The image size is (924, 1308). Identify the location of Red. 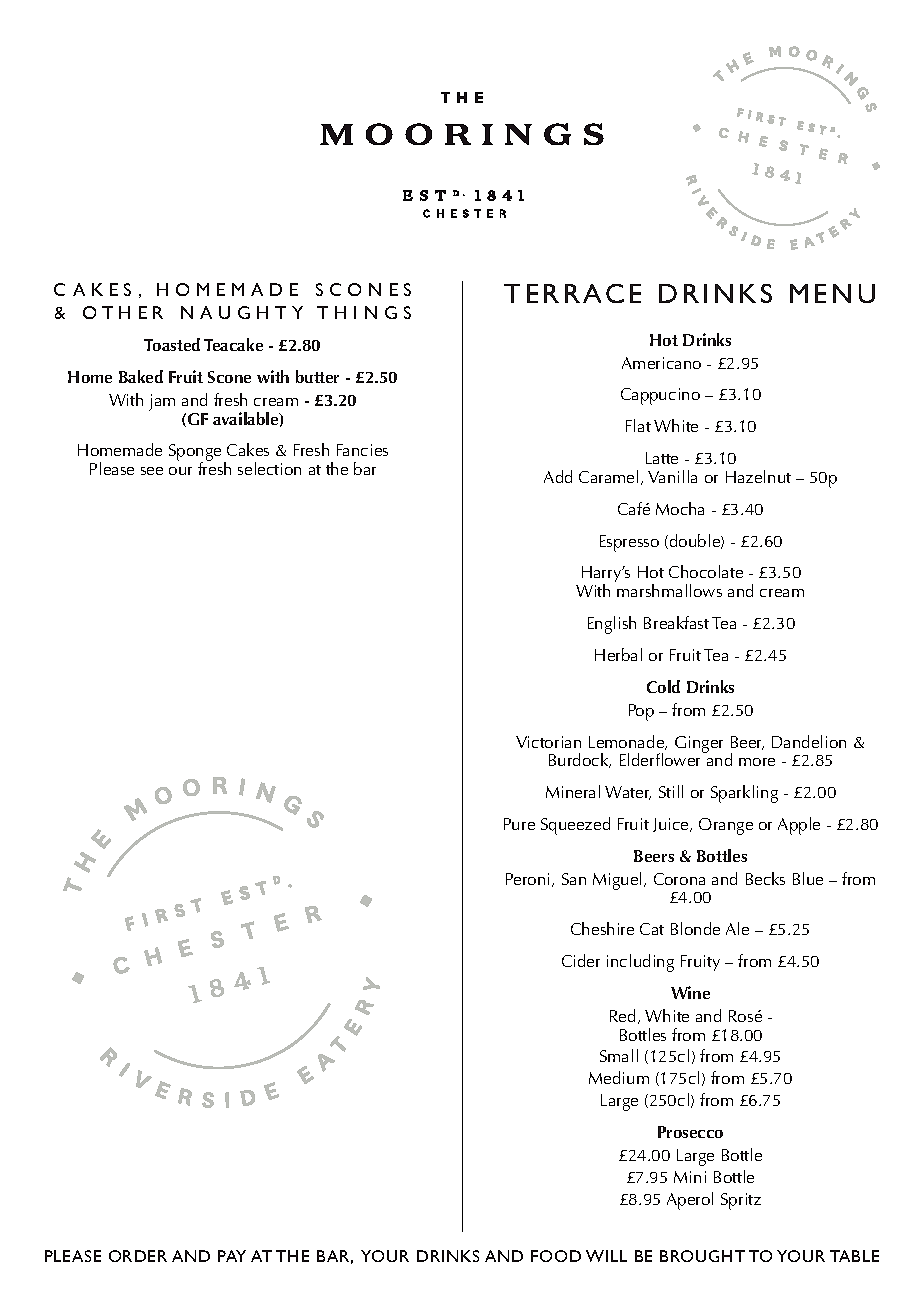
(624, 1016).
